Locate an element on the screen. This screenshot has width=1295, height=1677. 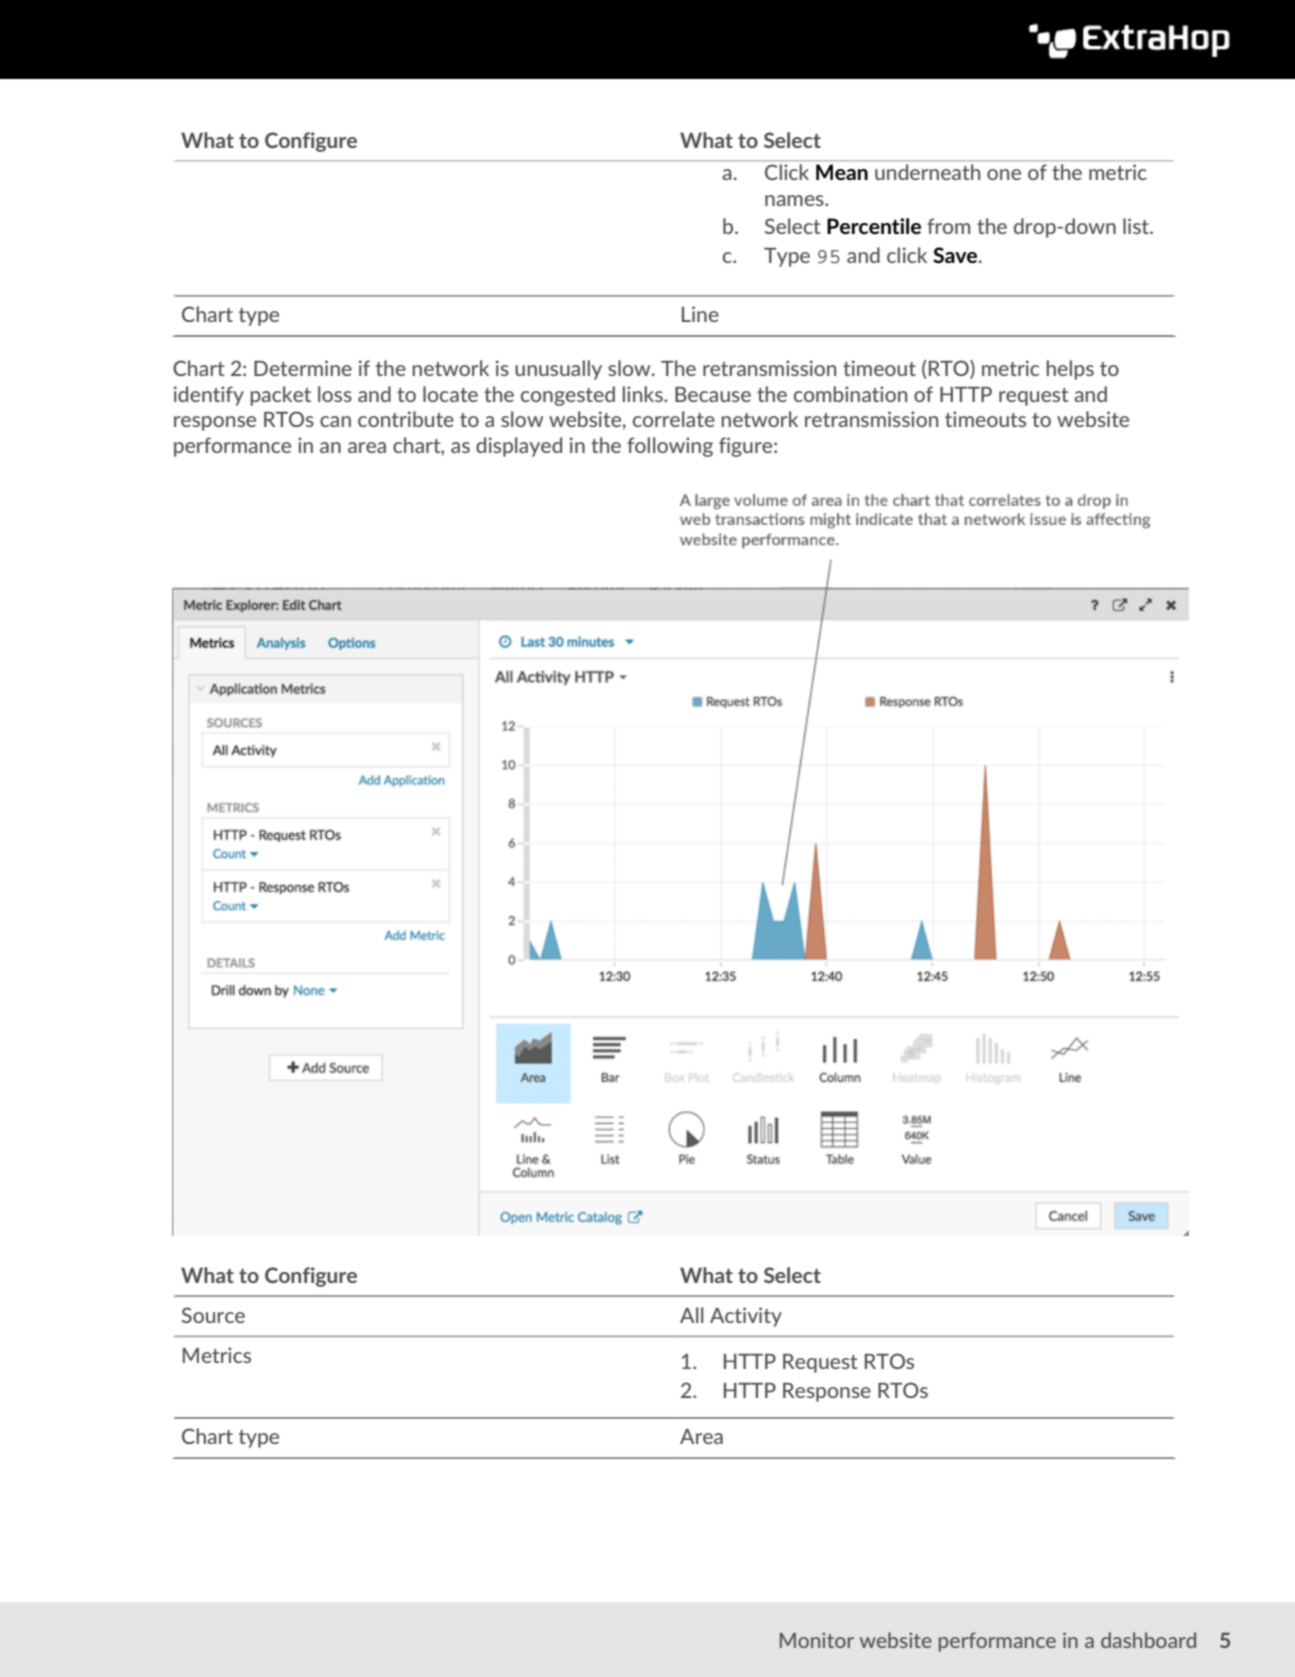
Source is located at coordinates (213, 1315).
